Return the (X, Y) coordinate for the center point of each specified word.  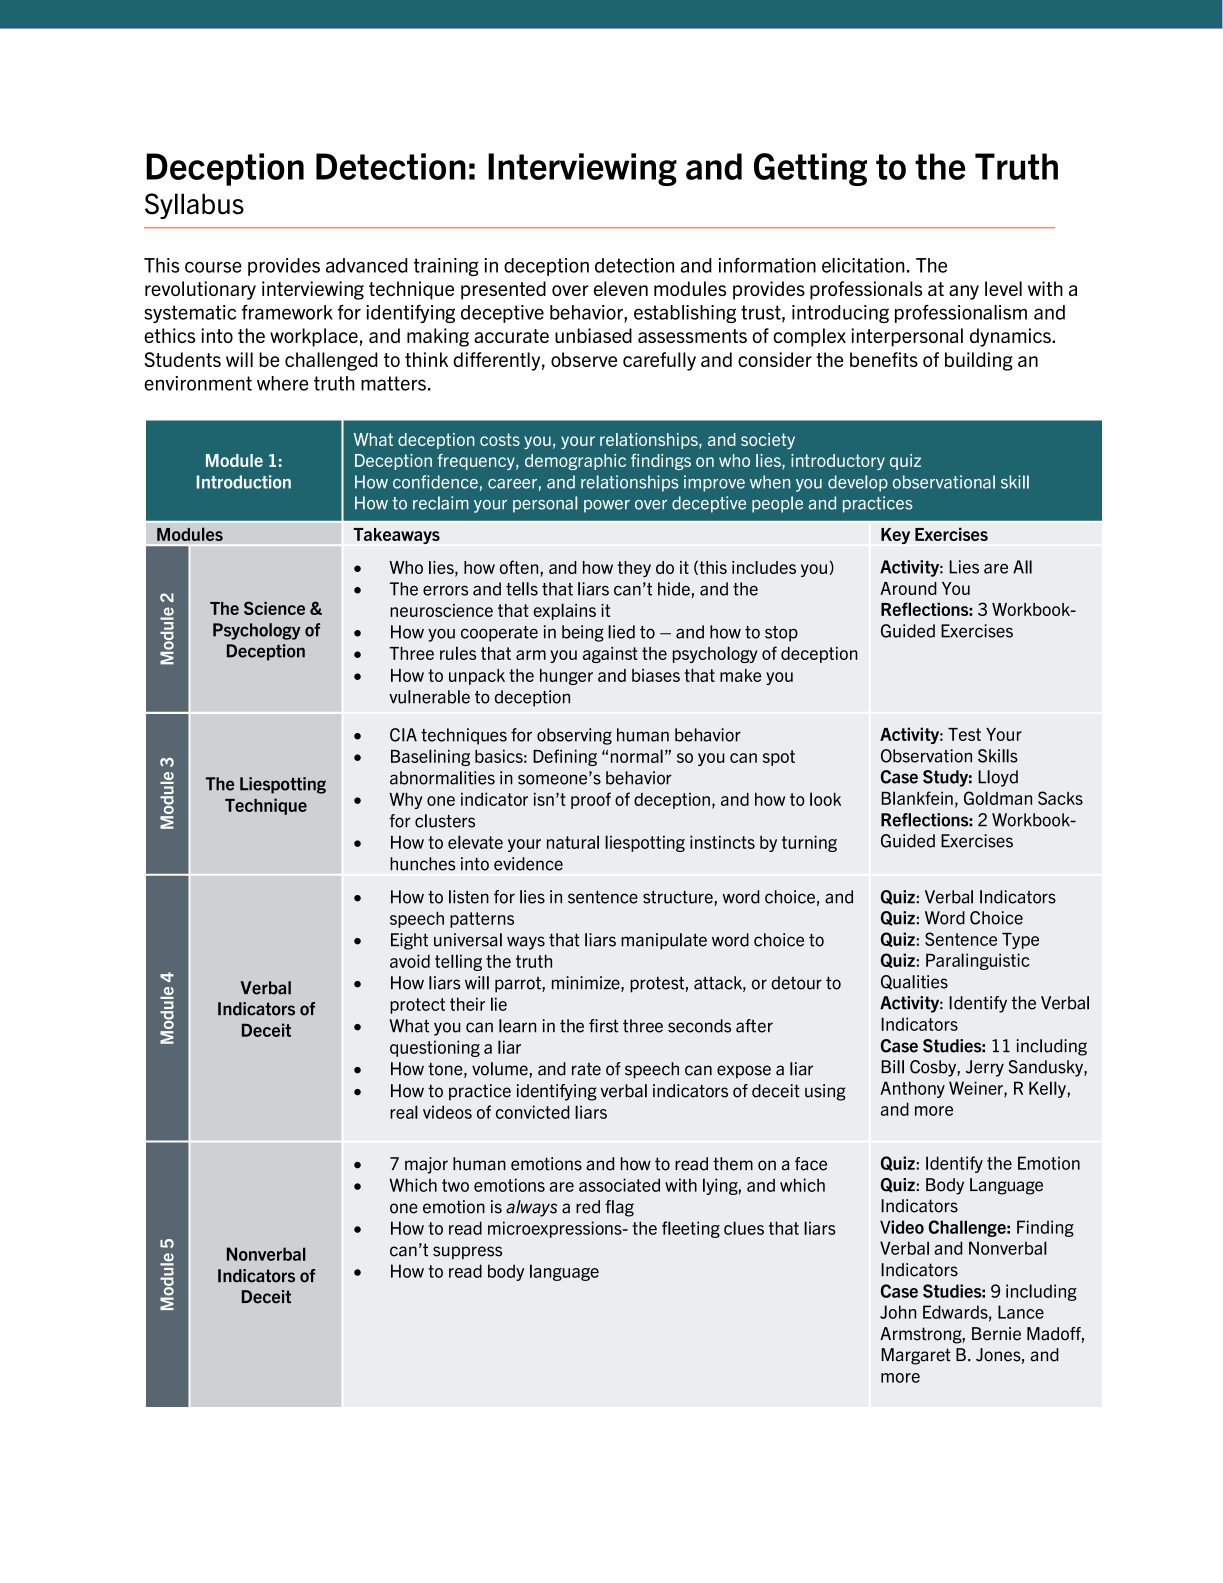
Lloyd (998, 778)
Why (406, 801)
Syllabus (194, 206)
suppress (467, 1252)
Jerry (985, 1068)
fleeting (691, 1229)
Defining (565, 757)
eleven (621, 288)
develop (858, 483)
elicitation (863, 265)
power (607, 506)
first (603, 1026)
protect (417, 1006)
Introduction (244, 482)
